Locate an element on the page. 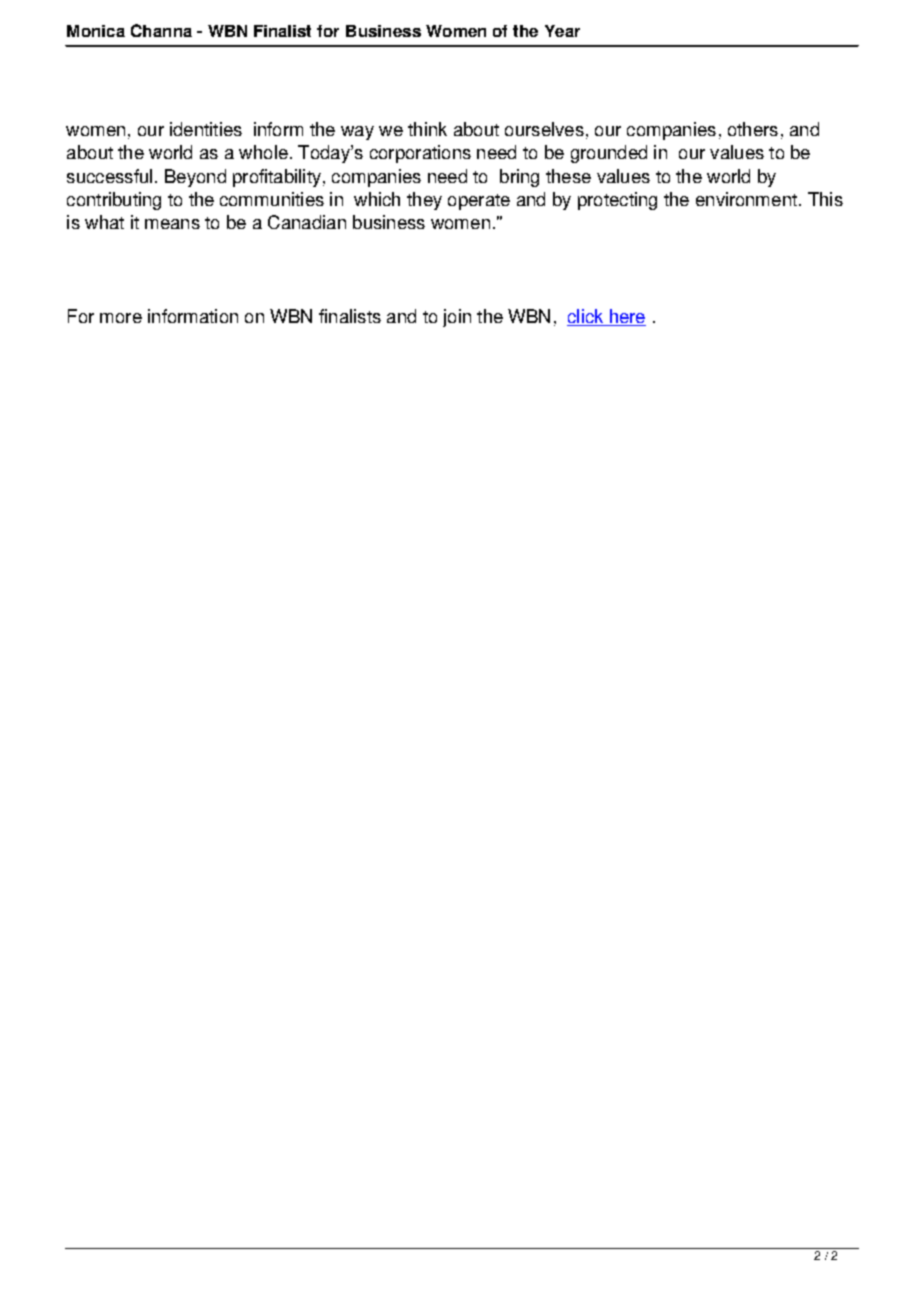 The height and width of the image is (1308, 924). Monica is located at coordinates (96, 31).
